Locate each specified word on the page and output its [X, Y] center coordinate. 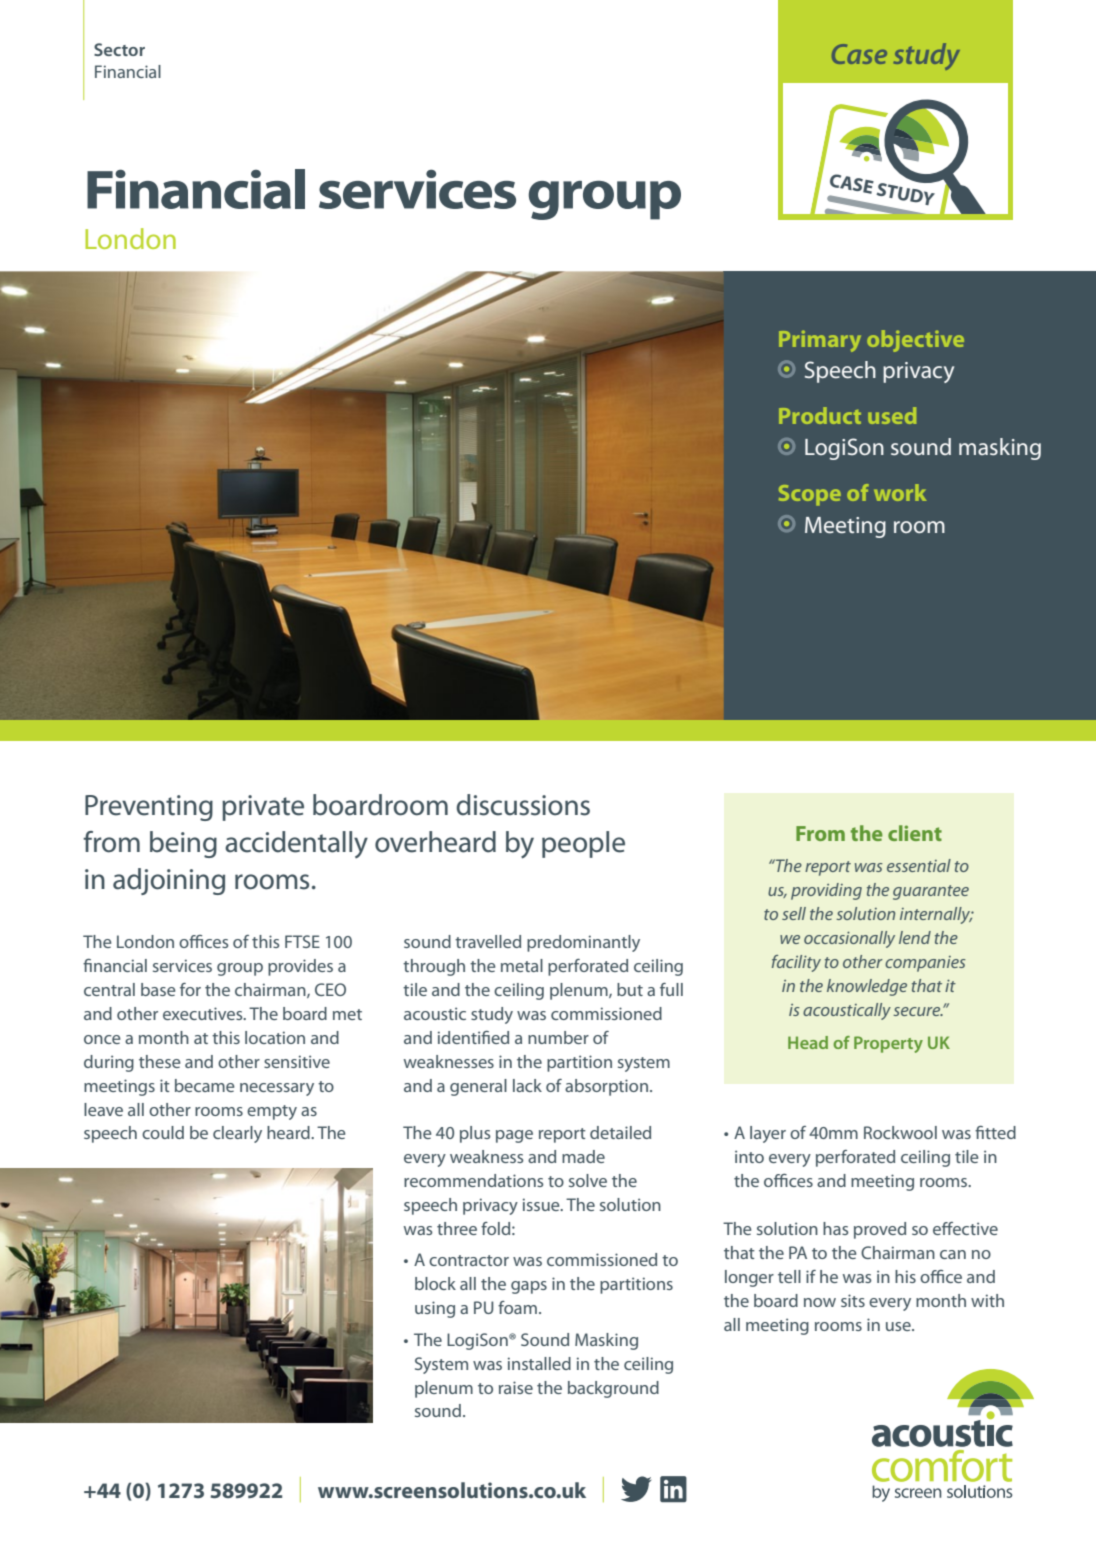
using [435, 1309]
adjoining [169, 881]
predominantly [583, 943]
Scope [810, 495]
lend [915, 937]
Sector [119, 49]
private [263, 808]
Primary [820, 341]
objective [915, 341]
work [900, 492]
